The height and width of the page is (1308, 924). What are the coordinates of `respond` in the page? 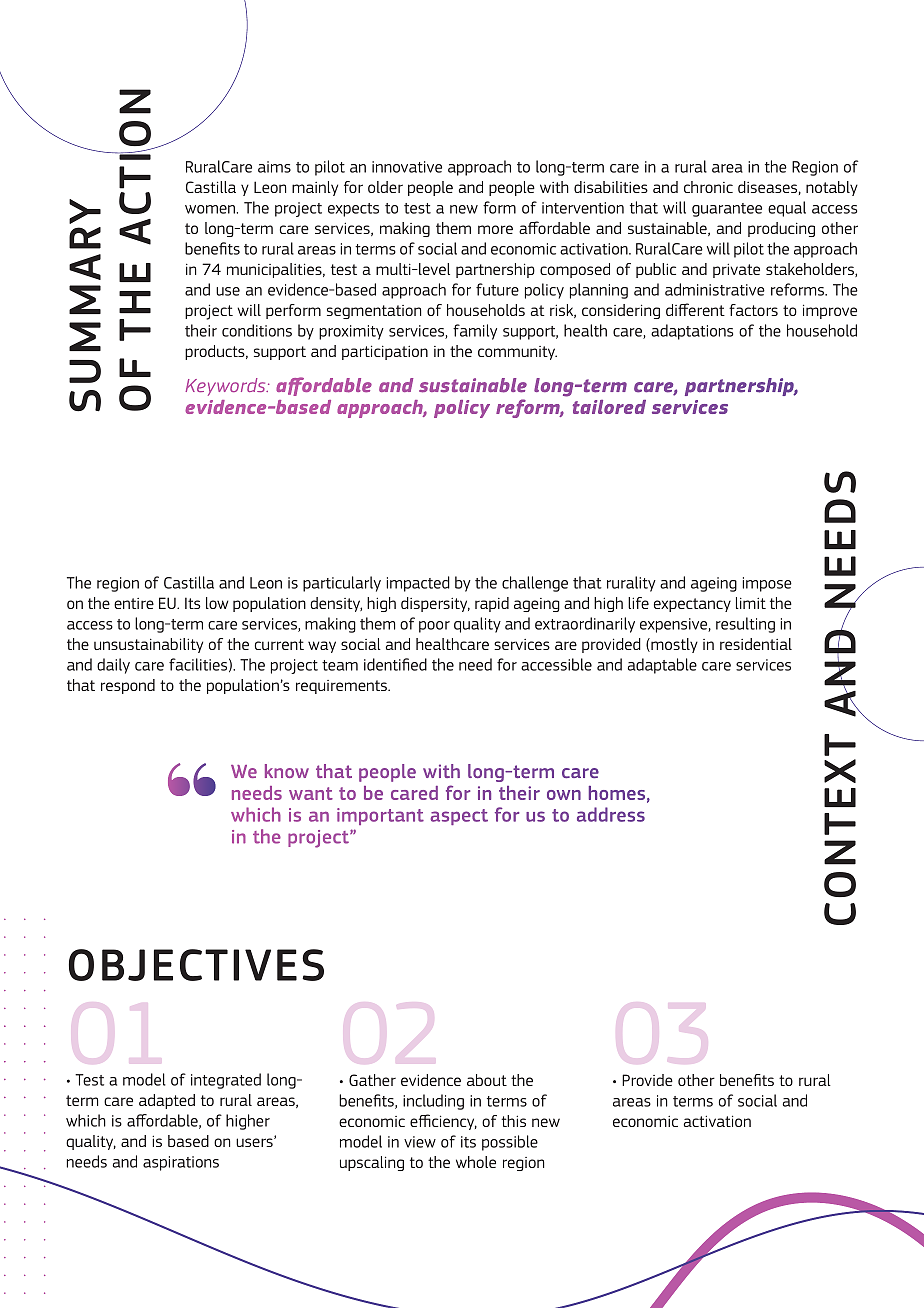 It's located at (128, 686).
